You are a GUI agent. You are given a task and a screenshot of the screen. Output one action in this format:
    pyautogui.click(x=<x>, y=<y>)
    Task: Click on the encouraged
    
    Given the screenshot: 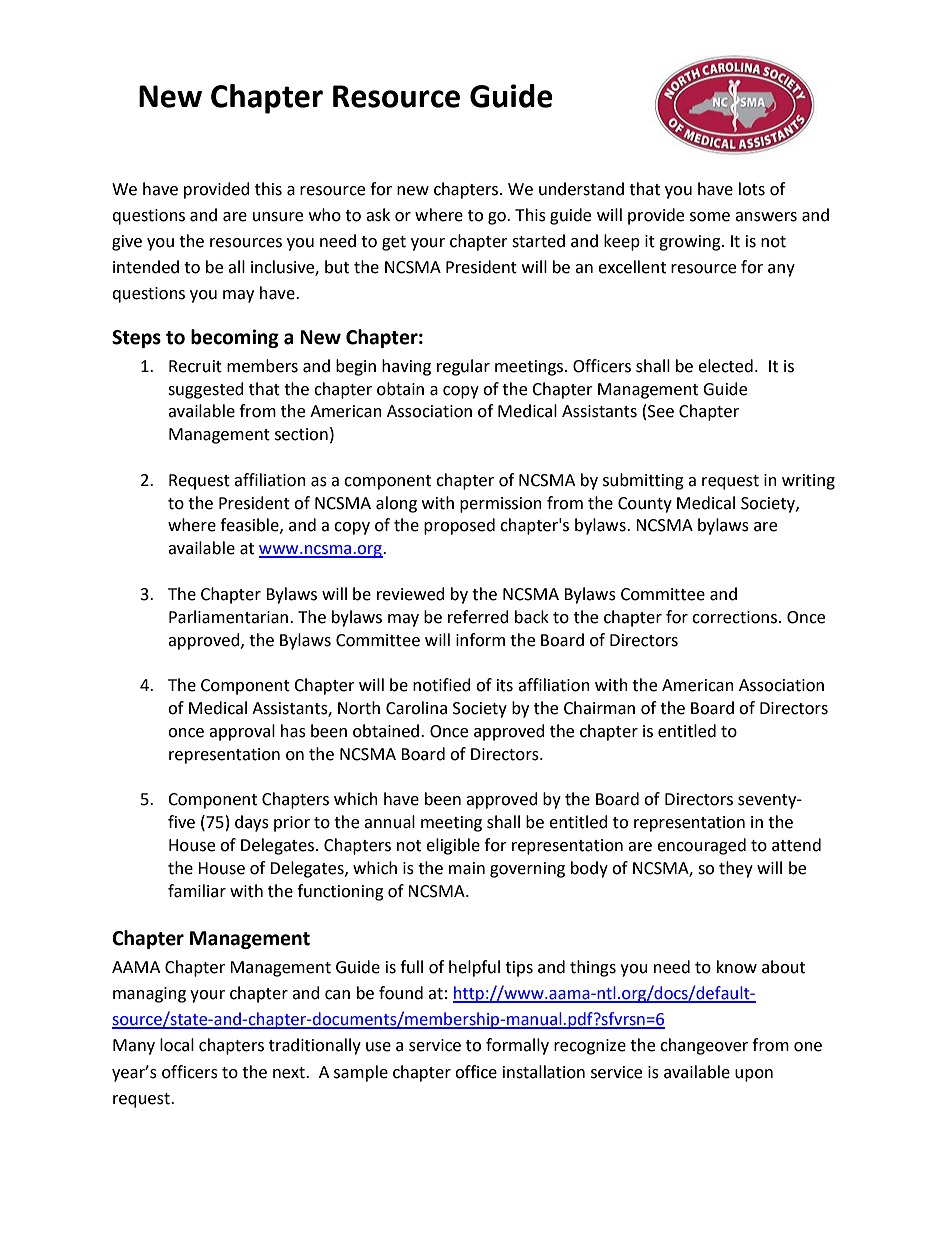 What is the action you would take?
    pyautogui.click(x=701, y=846)
